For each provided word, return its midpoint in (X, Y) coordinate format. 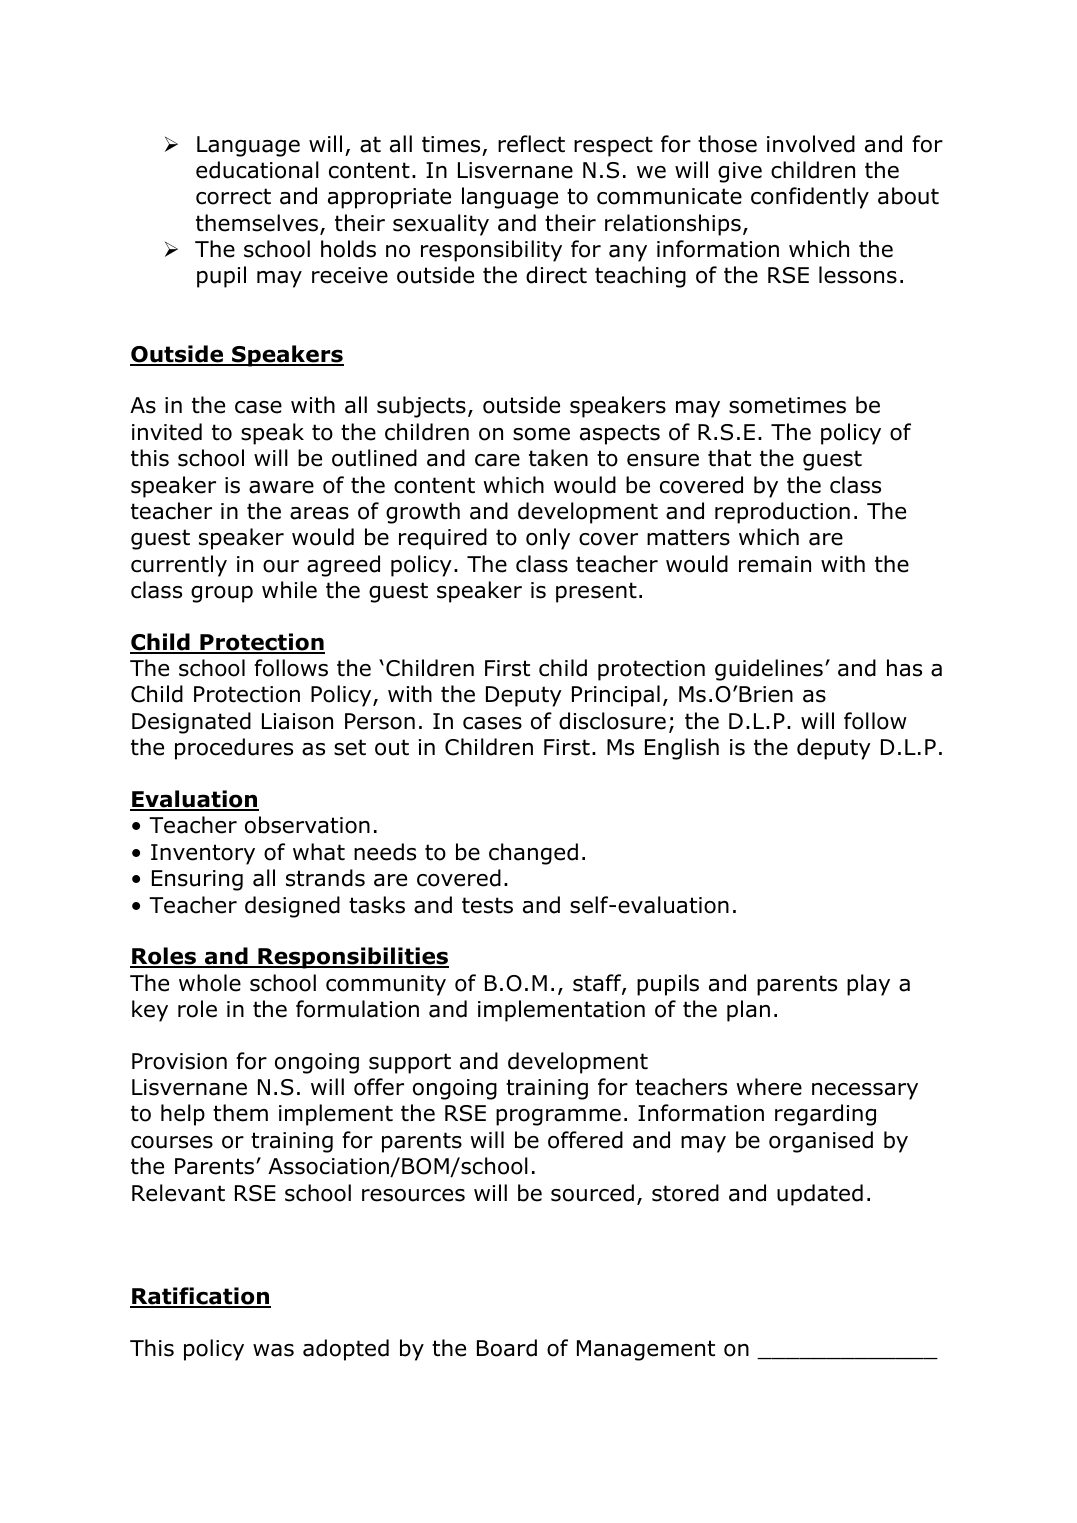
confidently (810, 198)
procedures (234, 749)
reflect (531, 144)
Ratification (200, 1297)
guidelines (769, 670)
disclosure (612, 721)
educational (257, 170)
